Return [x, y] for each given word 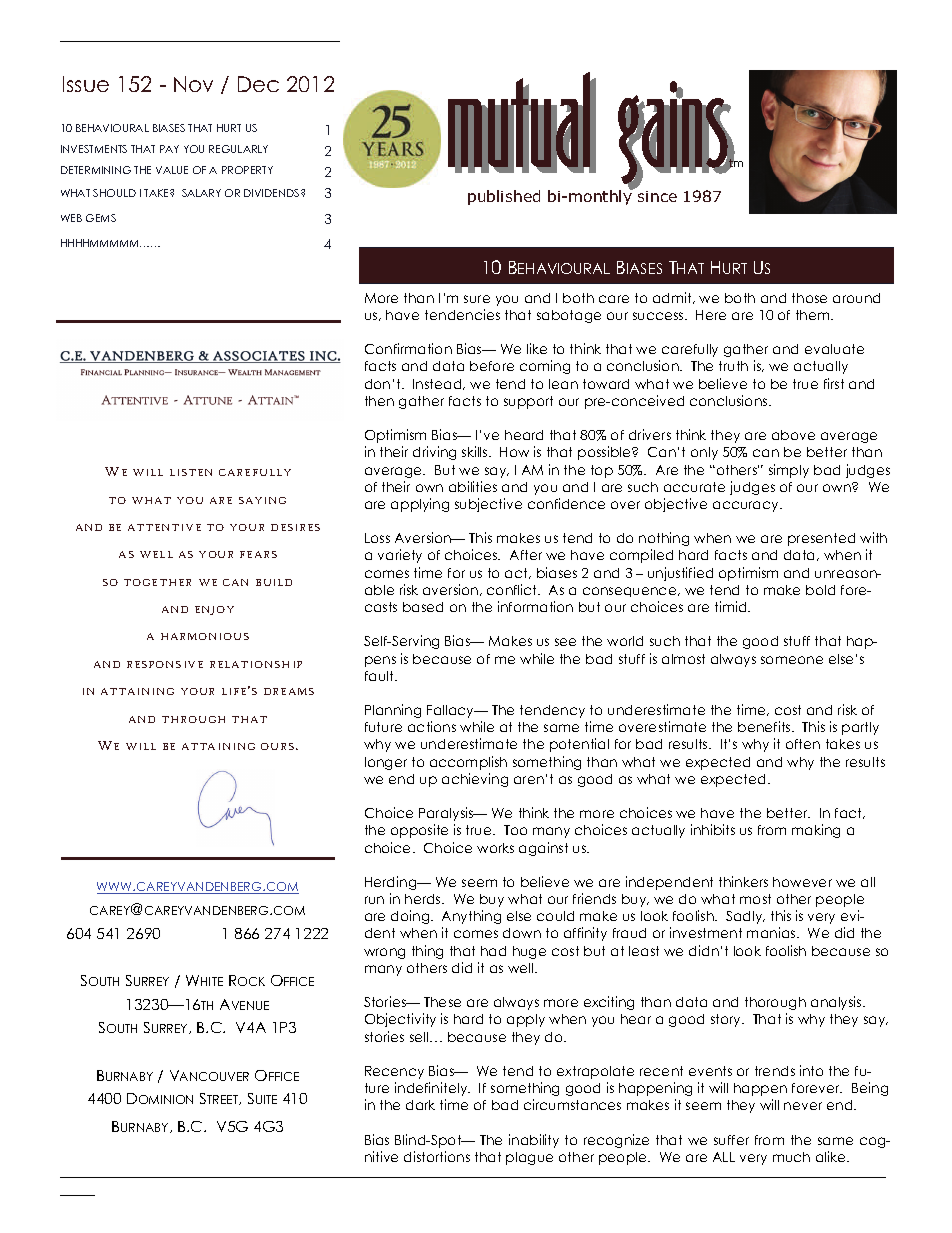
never [803, 1106]
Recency [394, 1072]
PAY [169, 149]
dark [420, 1105]
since [657, 196]
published [504, 197]
